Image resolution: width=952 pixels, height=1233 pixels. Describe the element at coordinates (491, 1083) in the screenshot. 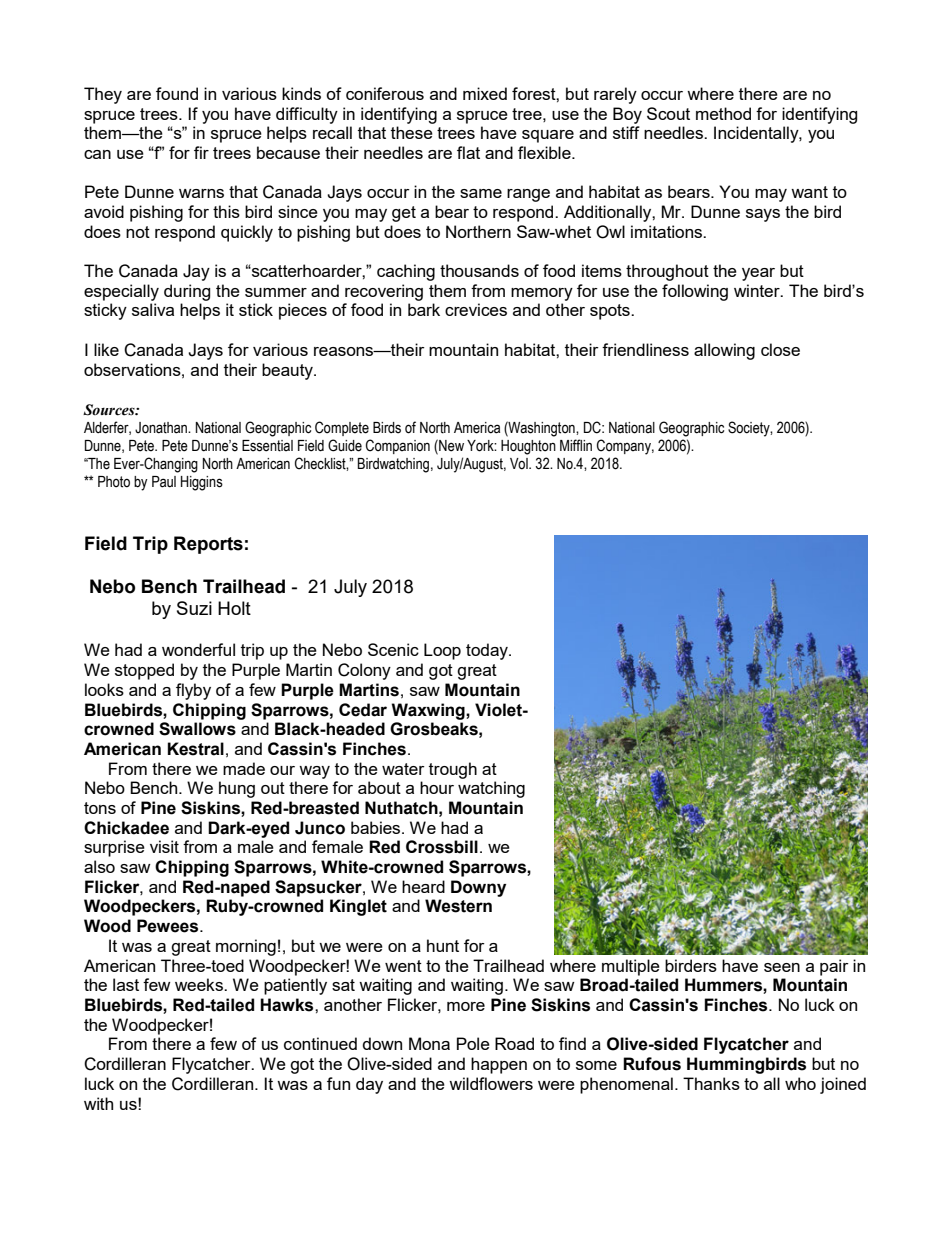

I see `wildflowers` at that location.
